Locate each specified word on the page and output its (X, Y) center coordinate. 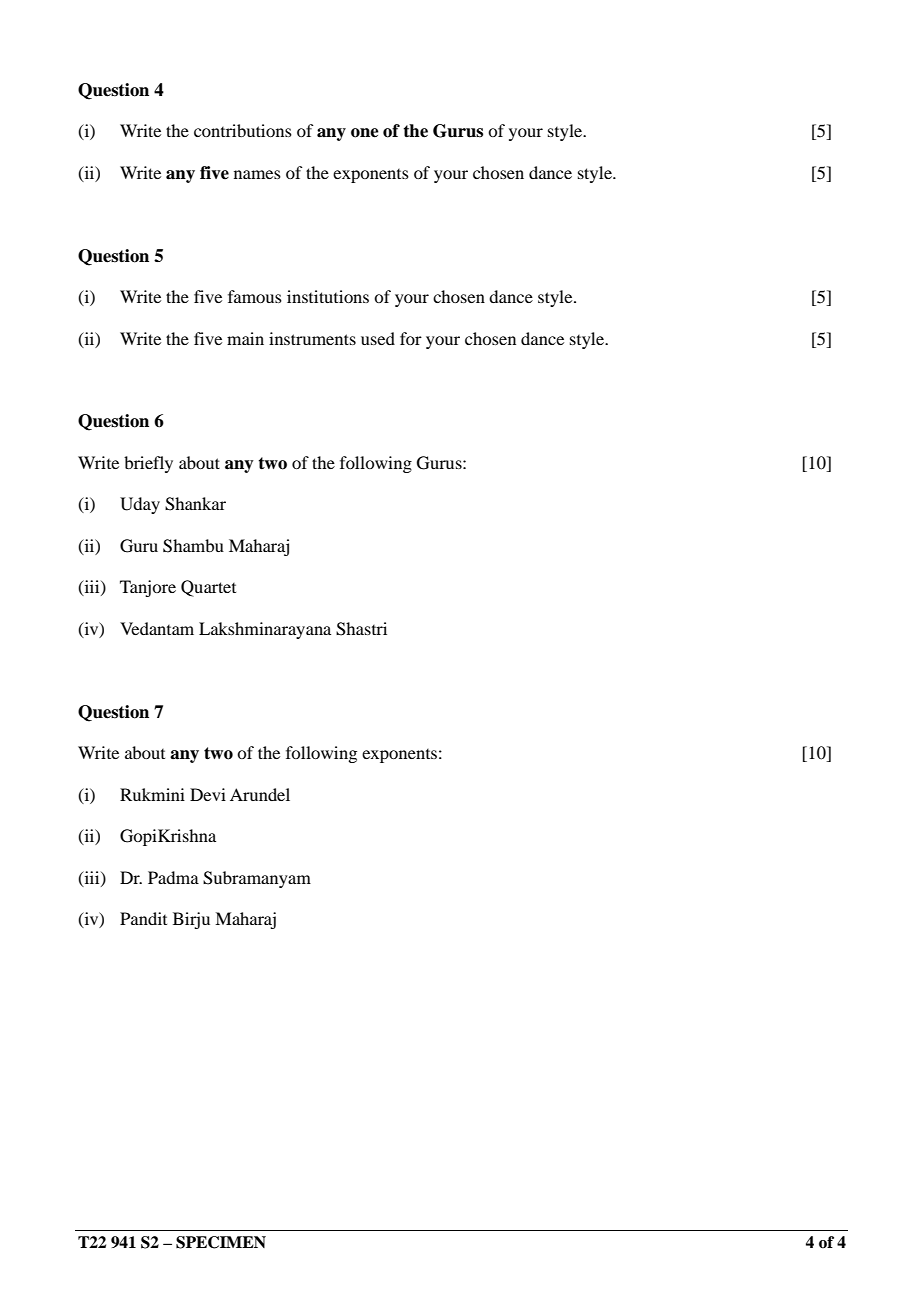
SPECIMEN (221, 1242)
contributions (243, 130)
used (378, 338)
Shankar (195, 504)
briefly (148, 464)
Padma (173, 877)
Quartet (208, 588)
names (257, 174)
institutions (328, 296)
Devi (208, 794)
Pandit (143, 918)
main (245, 338)
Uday (140, 505)
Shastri (361, 629)
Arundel (260, 794)
